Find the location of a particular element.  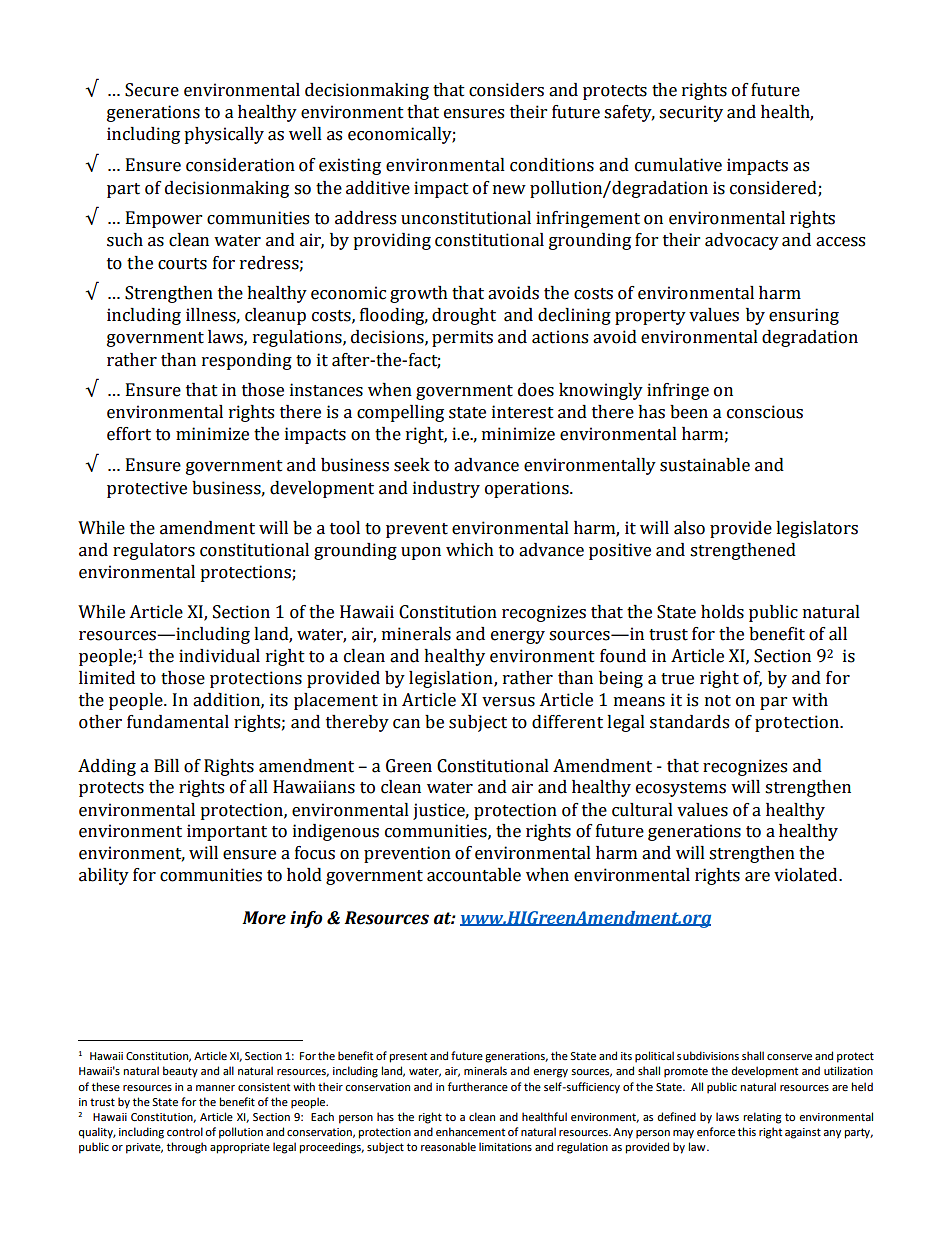

conscious is located at coordinates (765, 412).
